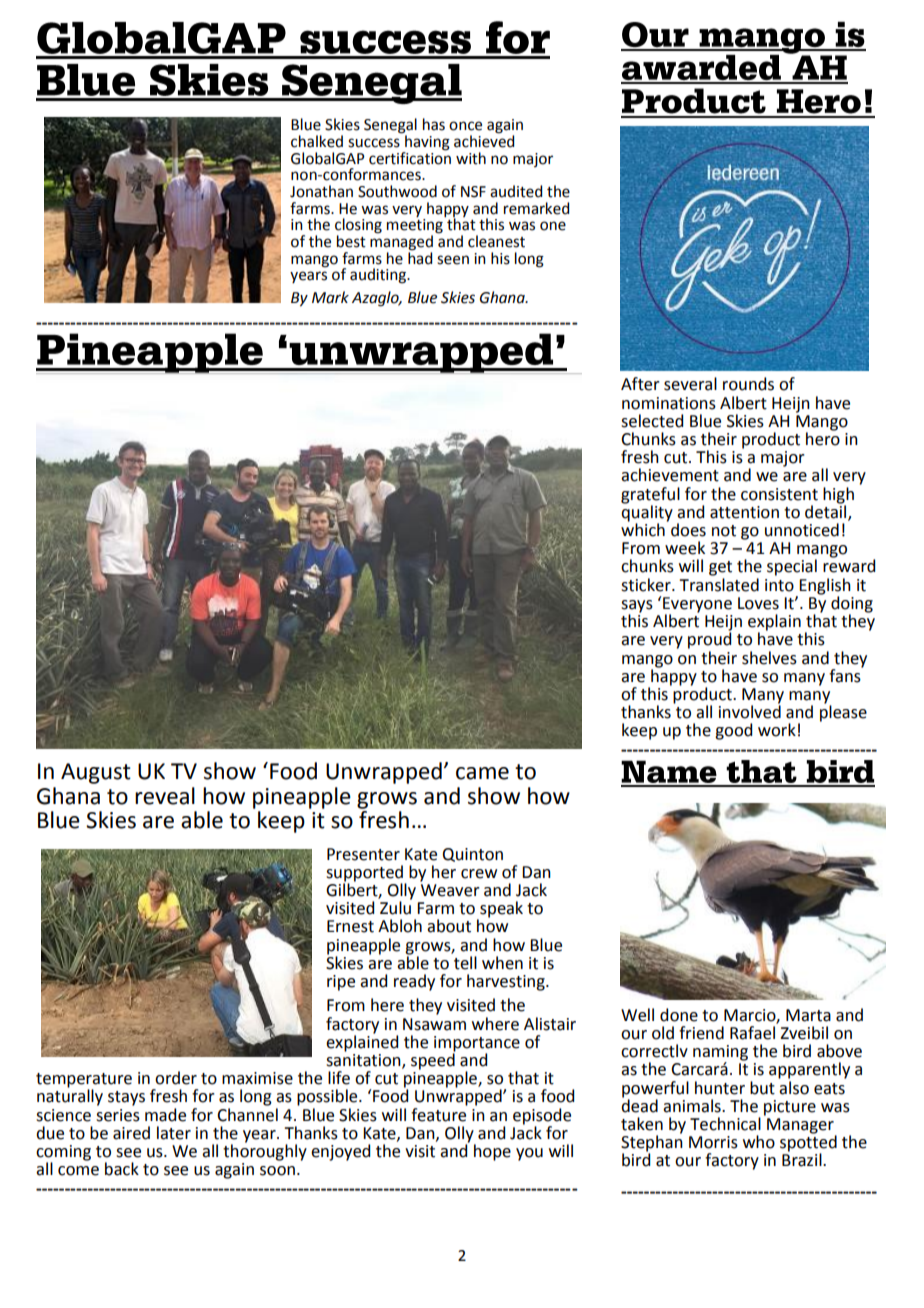 Image resolution: width=924 pixels, height=1308 pixels. What do you see at coordinates (748, 384) in the page?
I see `rounds` at bounding box center [748, 384].
